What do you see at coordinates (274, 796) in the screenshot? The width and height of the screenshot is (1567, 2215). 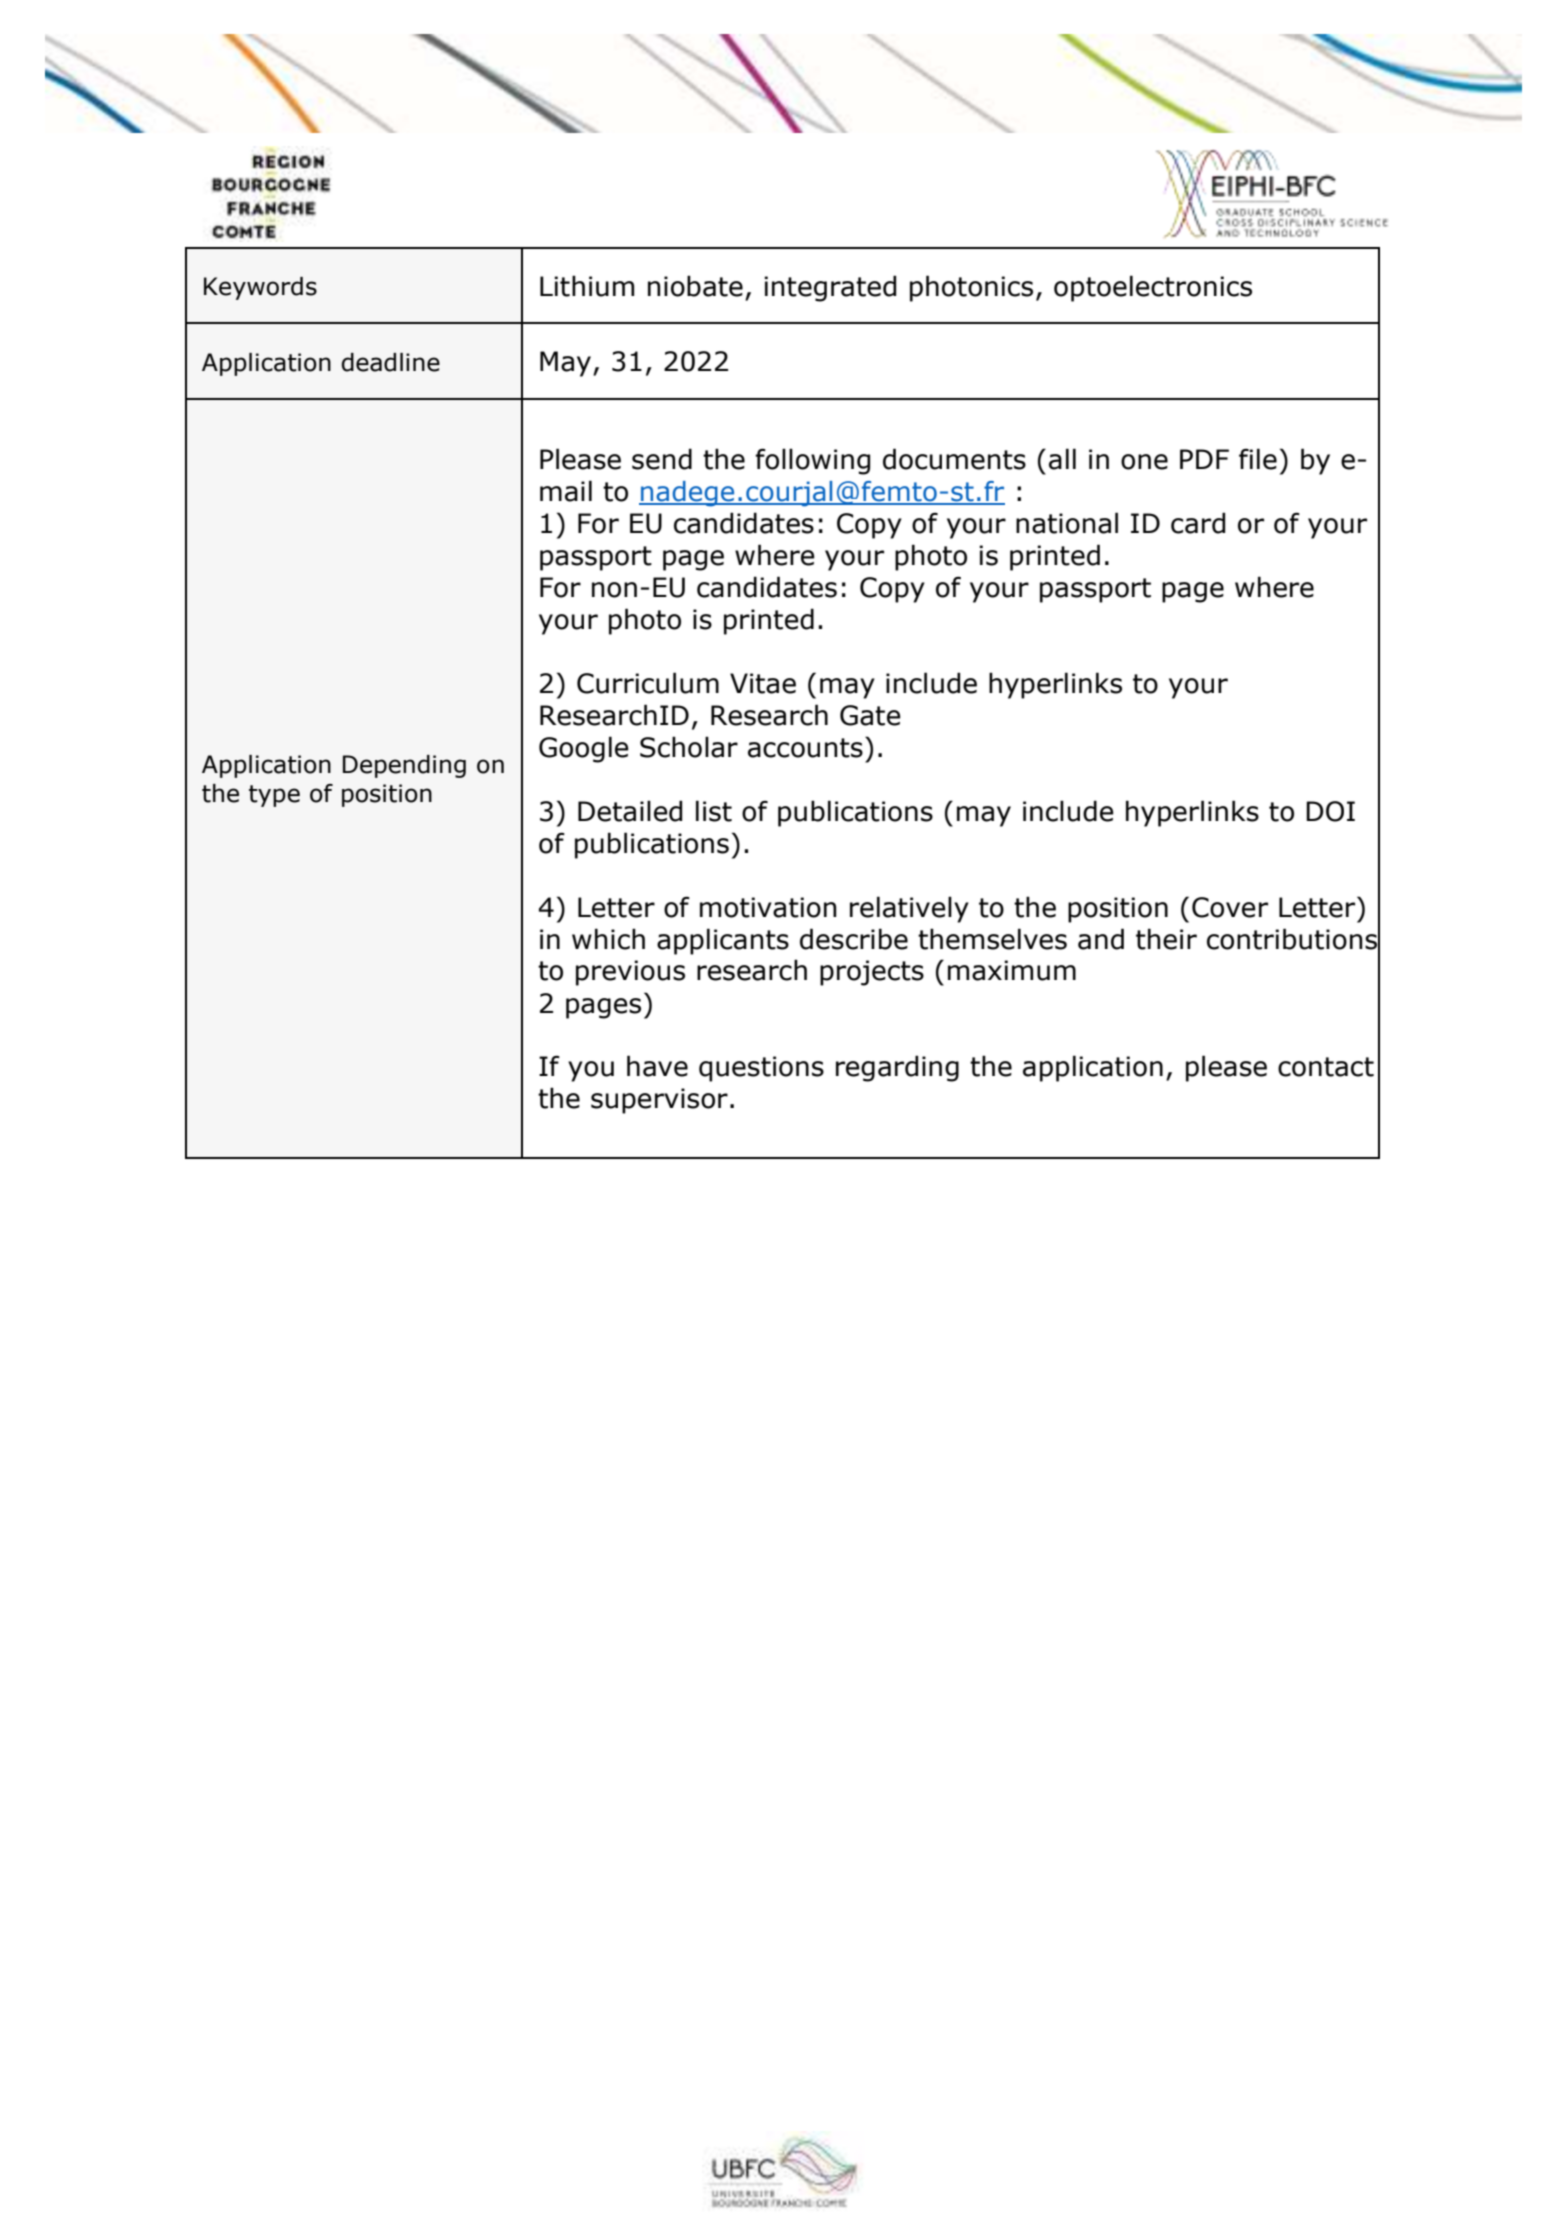 I see `type` at bounding box center [274, 796].
